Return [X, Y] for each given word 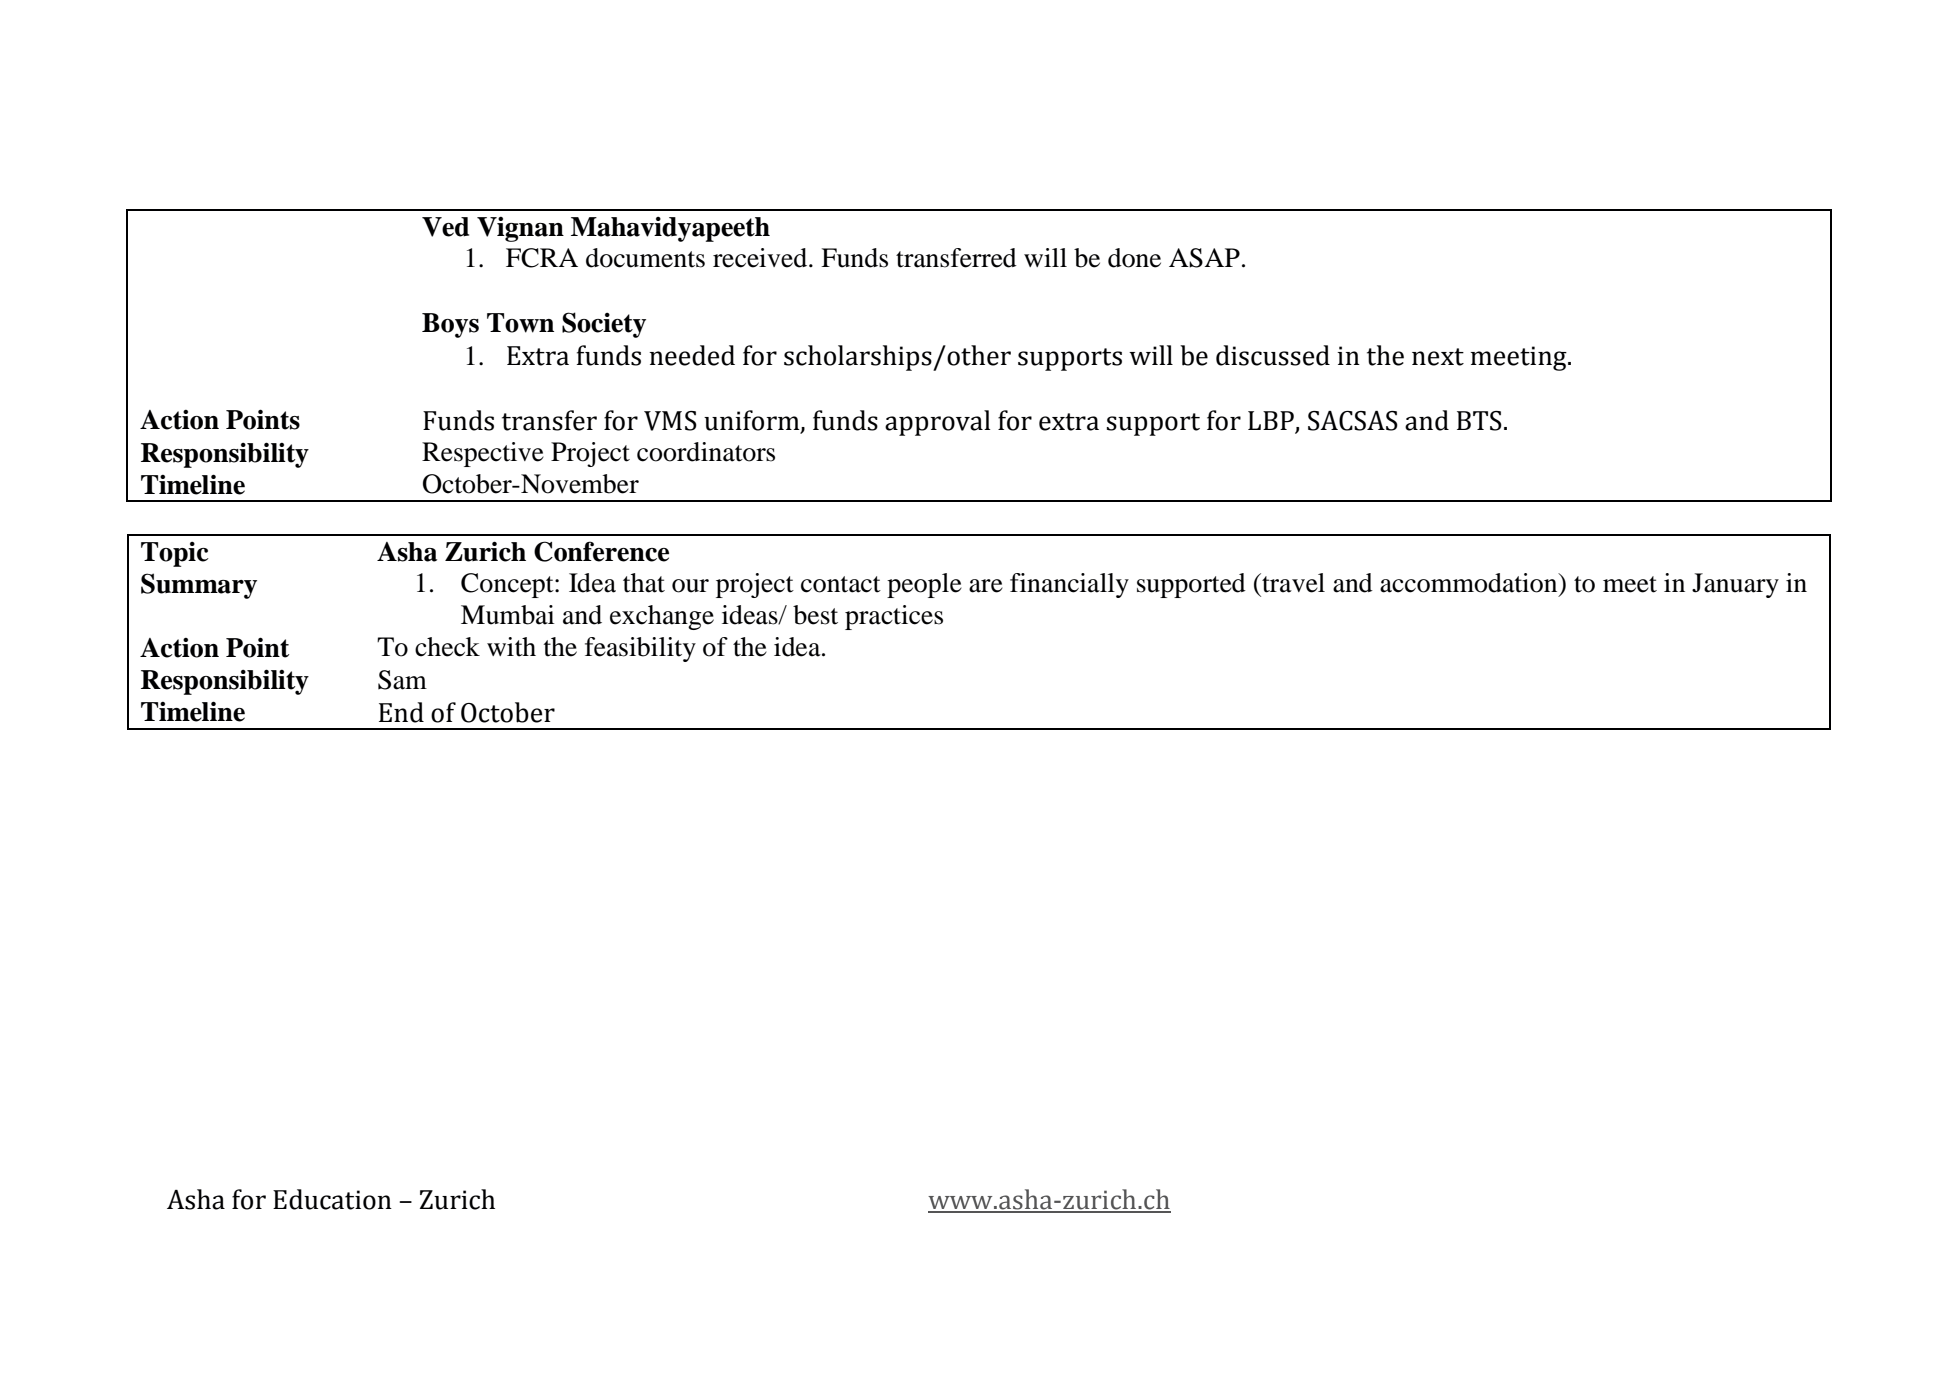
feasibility [640, 649]
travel [1292, 583]
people [924, 585]
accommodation [1470, 583]
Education [332, 1199]
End [401, 712]
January [1735, 585]
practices [894, 617]
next [1438, 357]
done [1134, 258]
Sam [402, 680]
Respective [483, 454]
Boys [450, 325]
